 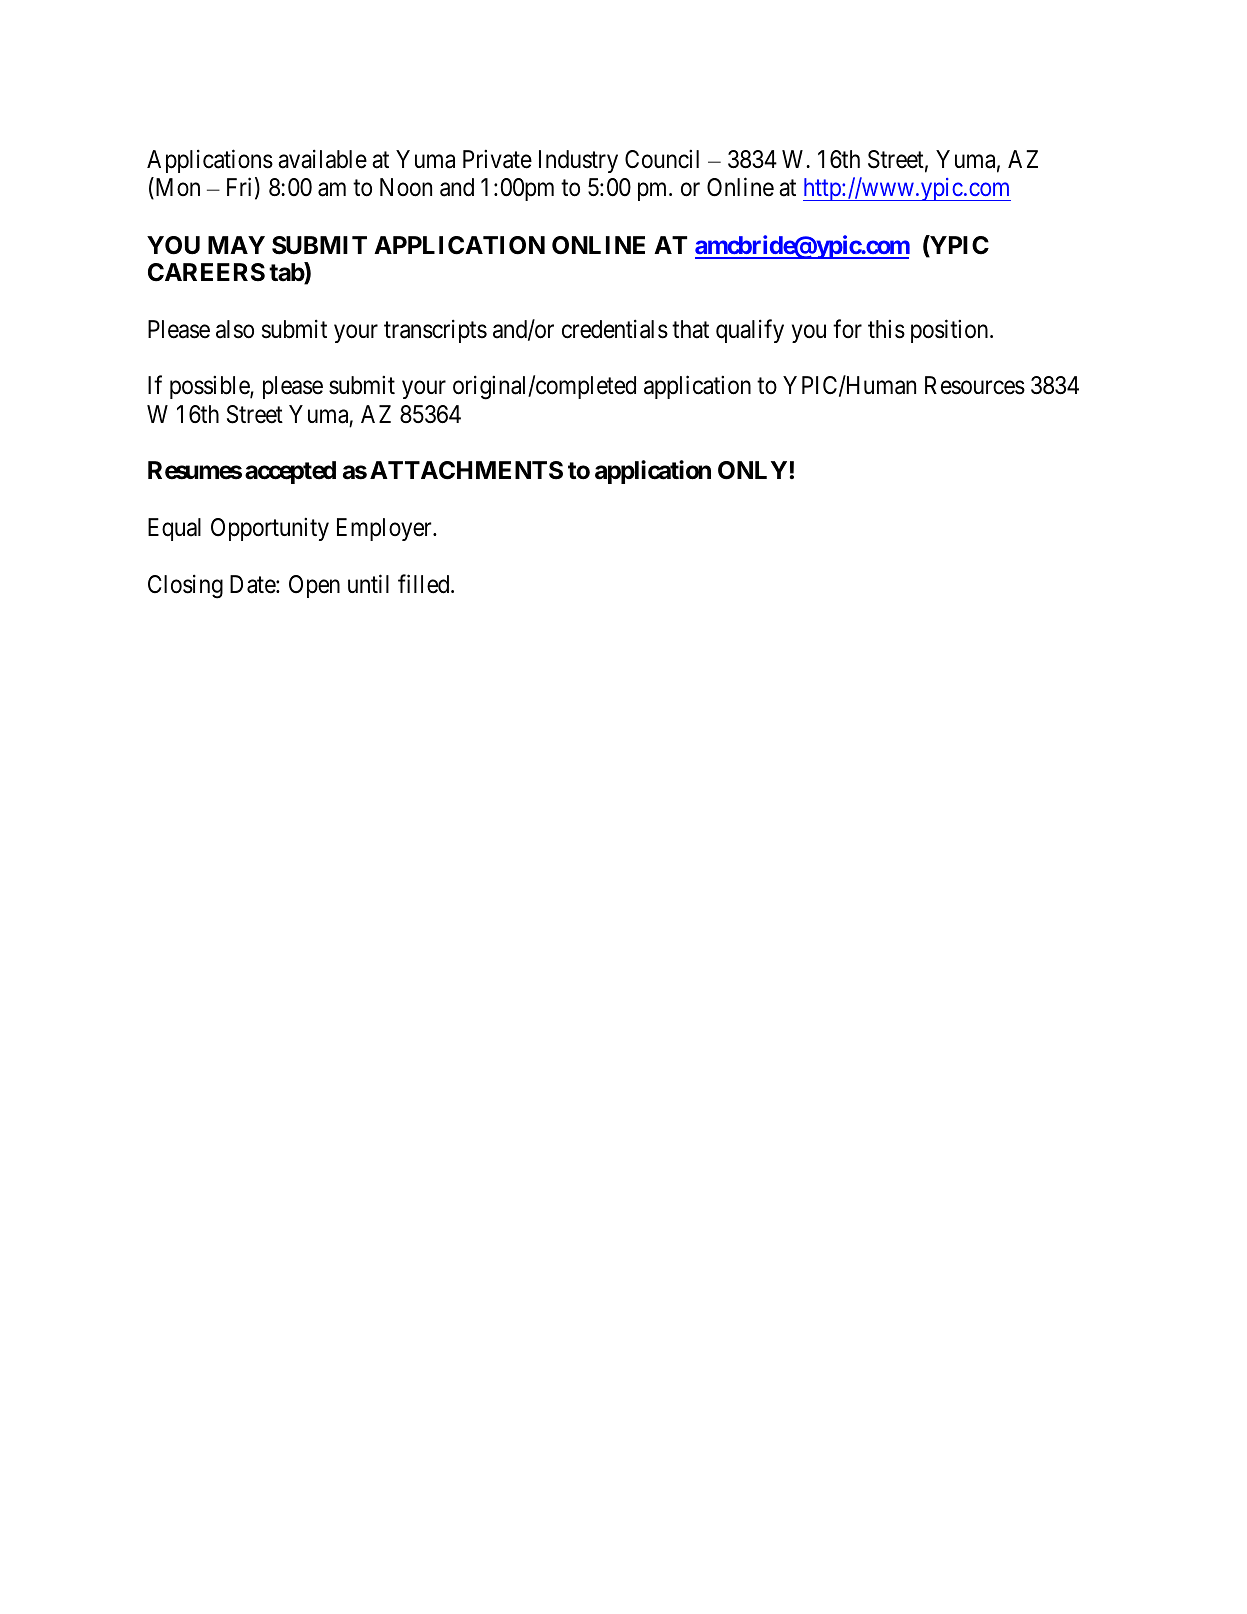 What do you see at coordinates (322, 159) in the image?
I see `available` at bounding box center [322, 159].
